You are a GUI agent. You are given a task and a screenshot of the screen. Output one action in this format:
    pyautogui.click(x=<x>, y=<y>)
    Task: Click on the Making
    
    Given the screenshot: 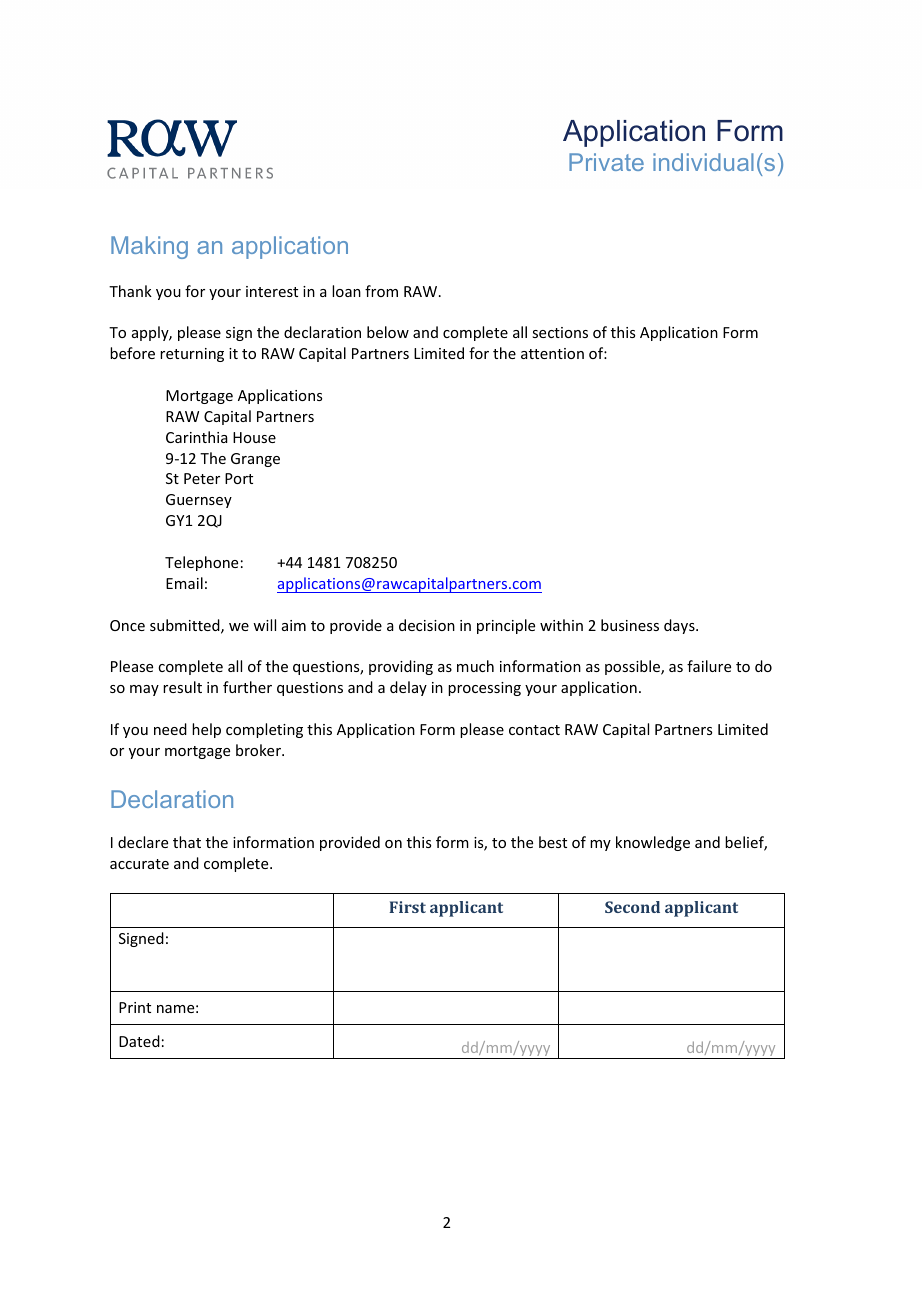 What is the action you would take?
    pyautogui.click(x=149, y=247)
